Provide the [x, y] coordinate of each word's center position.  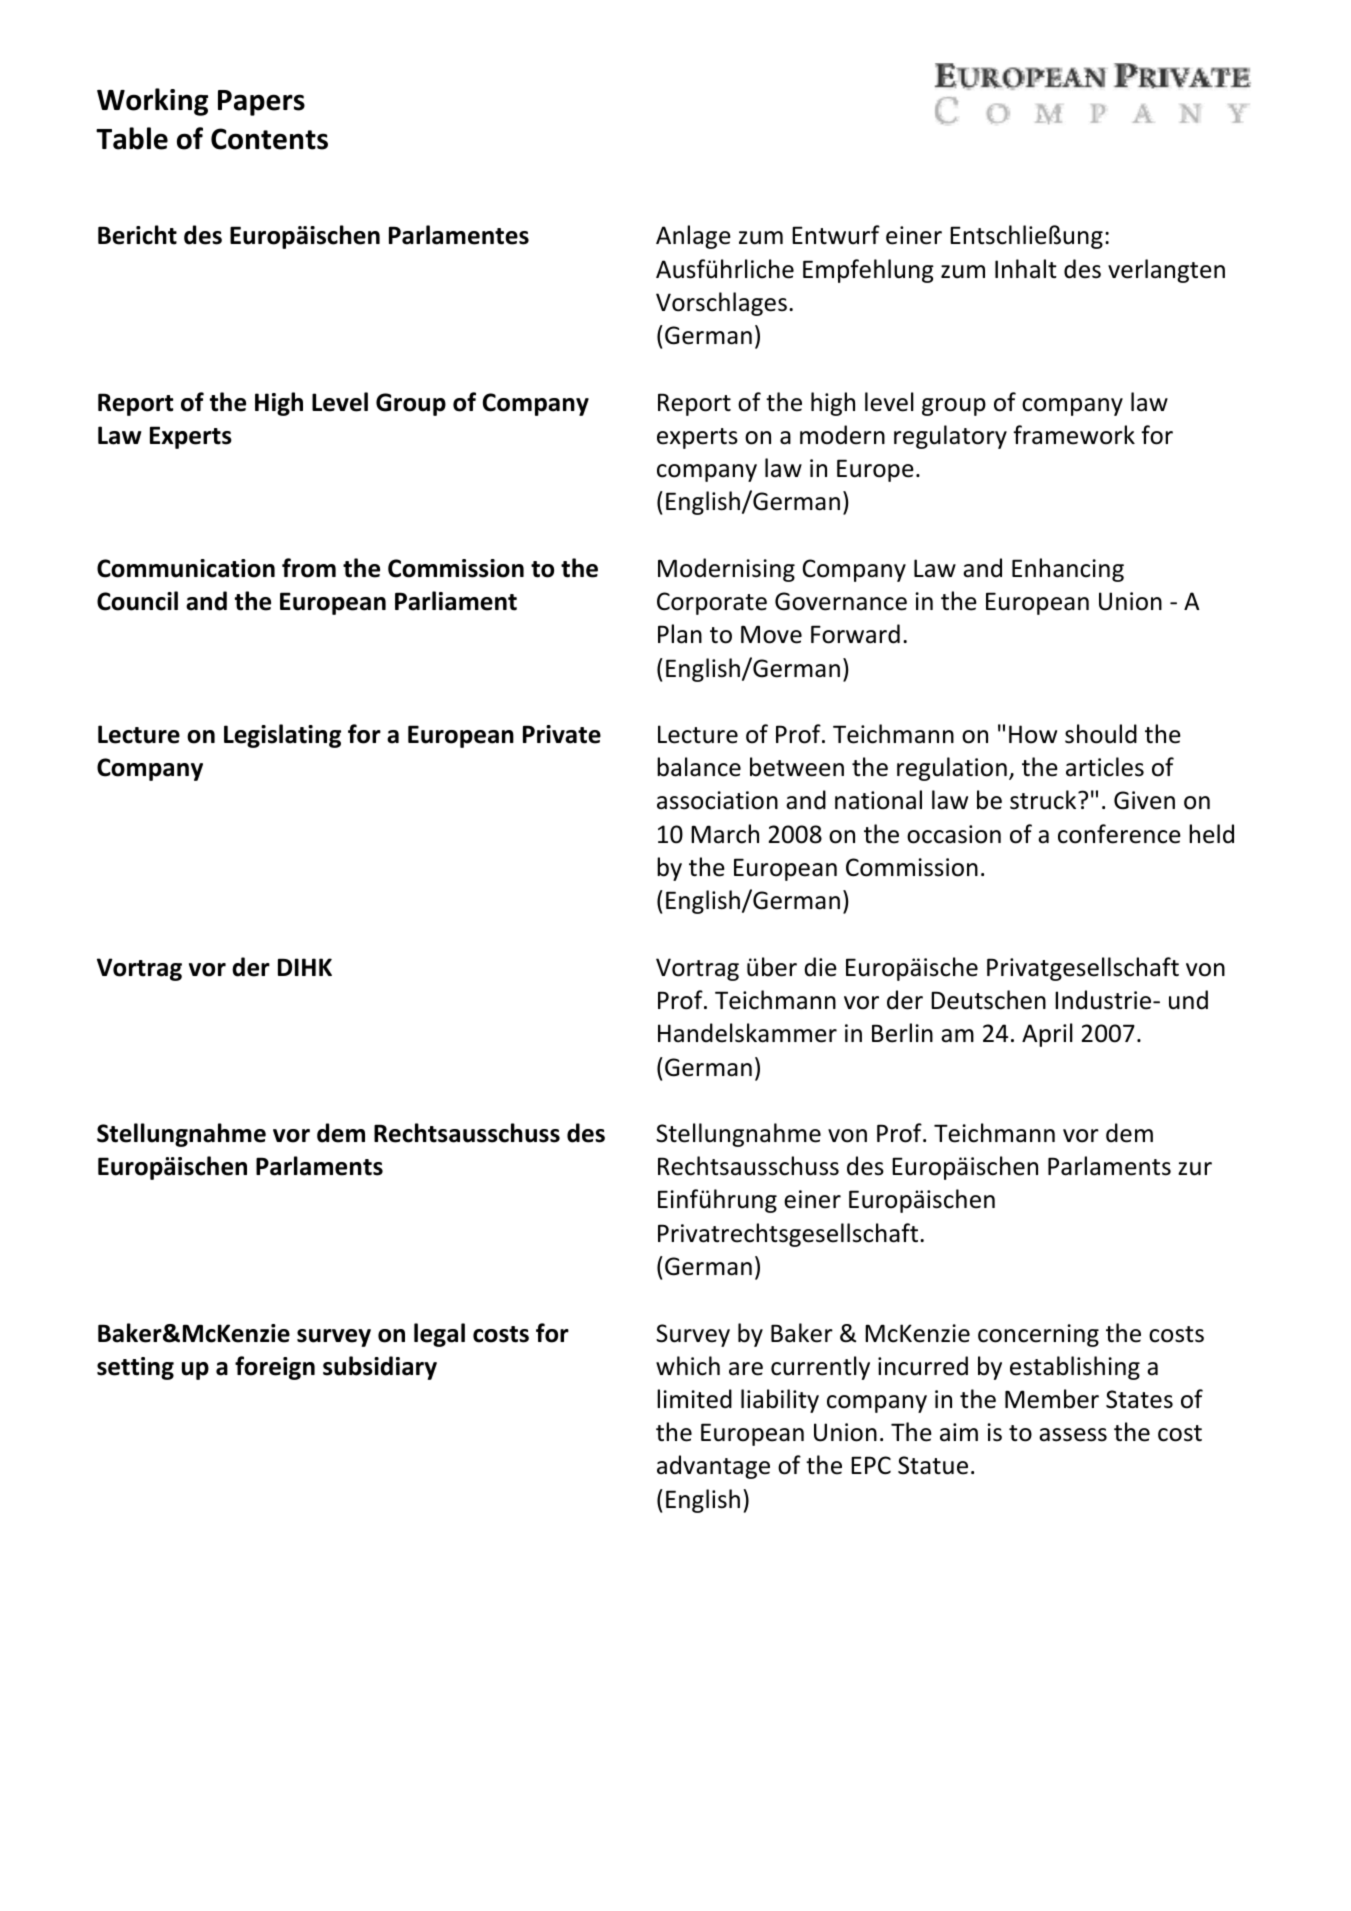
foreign [275, 1368]
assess [1073, 1435]
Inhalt [1026, 269]
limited [694, 1399]
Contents [269, 139]
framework [1074, 435]
